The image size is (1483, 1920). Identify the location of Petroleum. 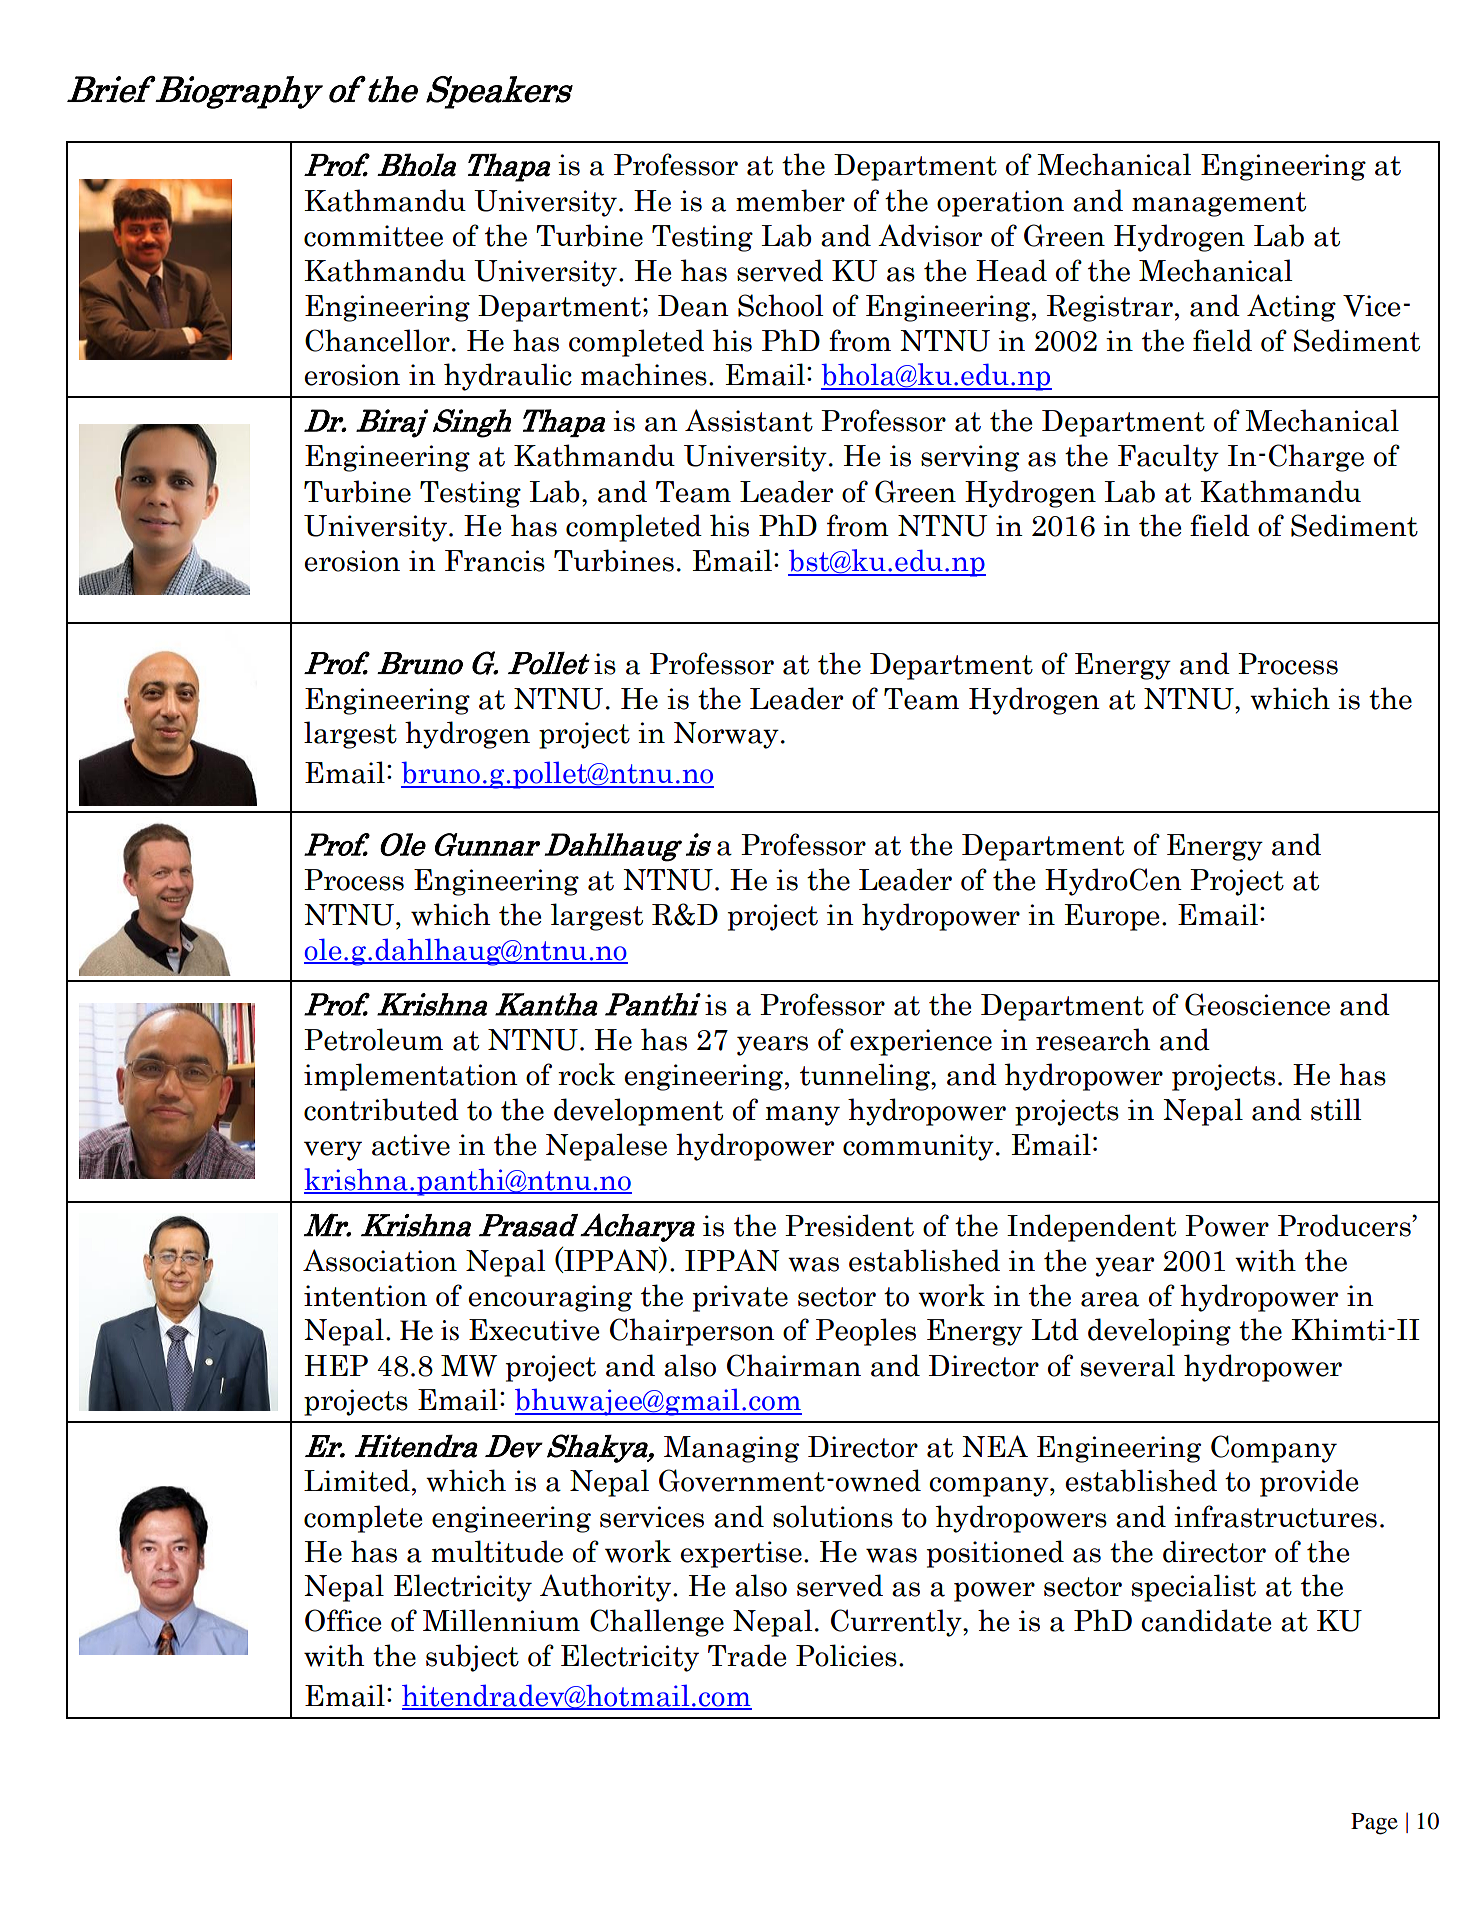
(373, 1039).
